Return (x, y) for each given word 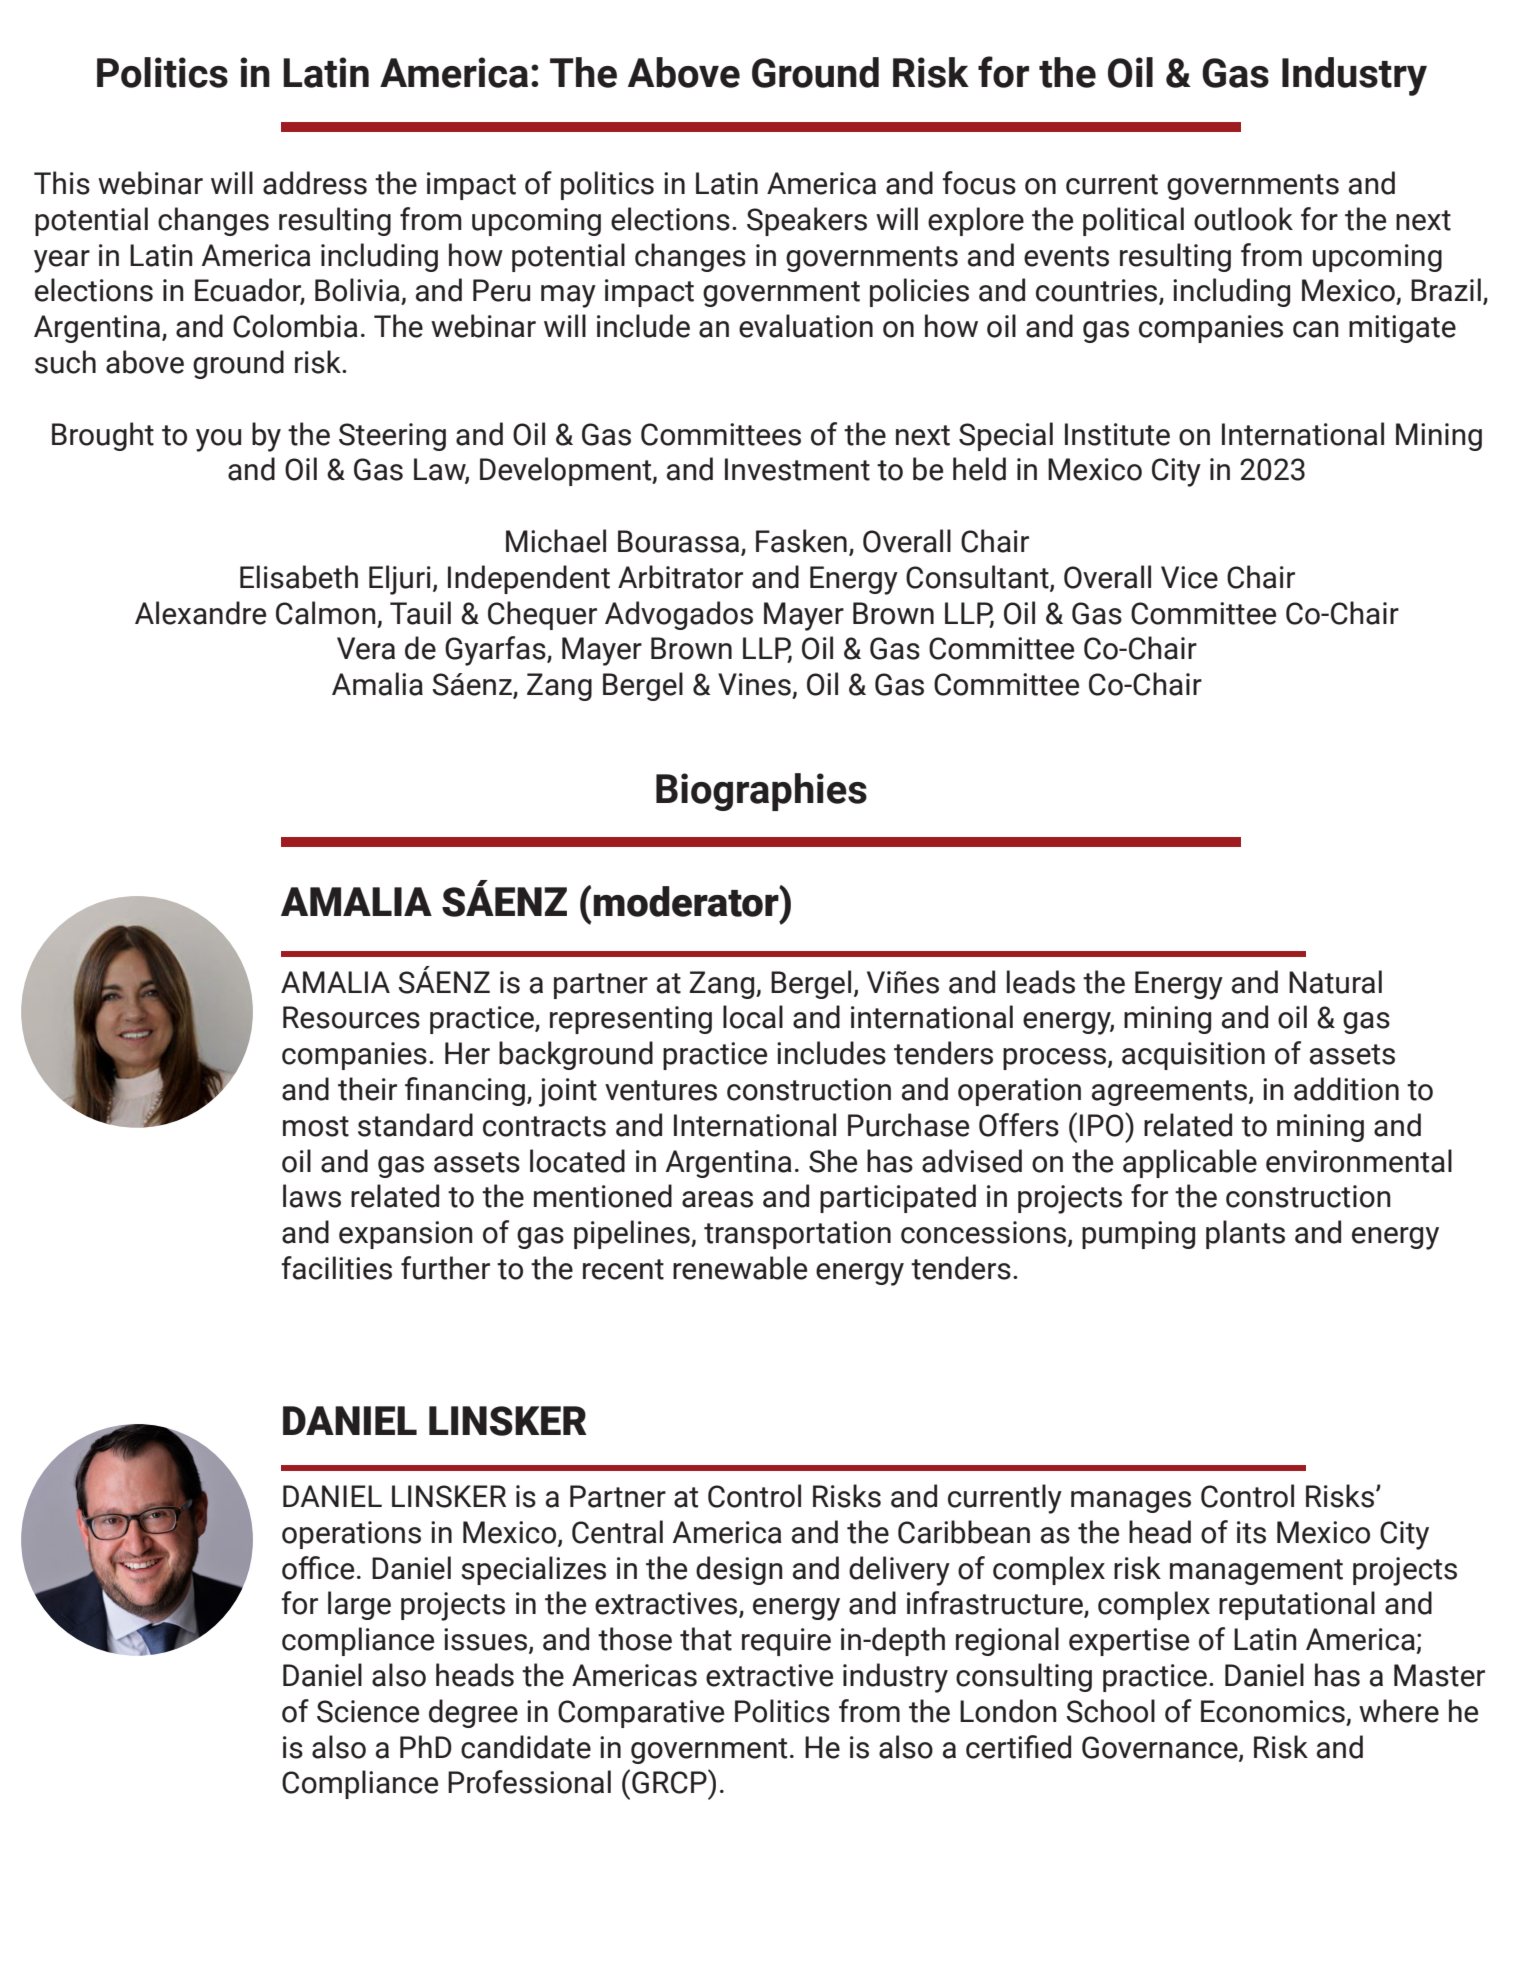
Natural (1335, 982)
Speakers (807, 221)
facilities (336, 1268)
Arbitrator (680, 577)
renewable (740, 1268)
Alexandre (200, 613)
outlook (1243, 219)
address (315, 183)
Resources (351, 1017)
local (753, 1017)
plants (1245, 1234)
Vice (1189, 577)
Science (368, 1711)
